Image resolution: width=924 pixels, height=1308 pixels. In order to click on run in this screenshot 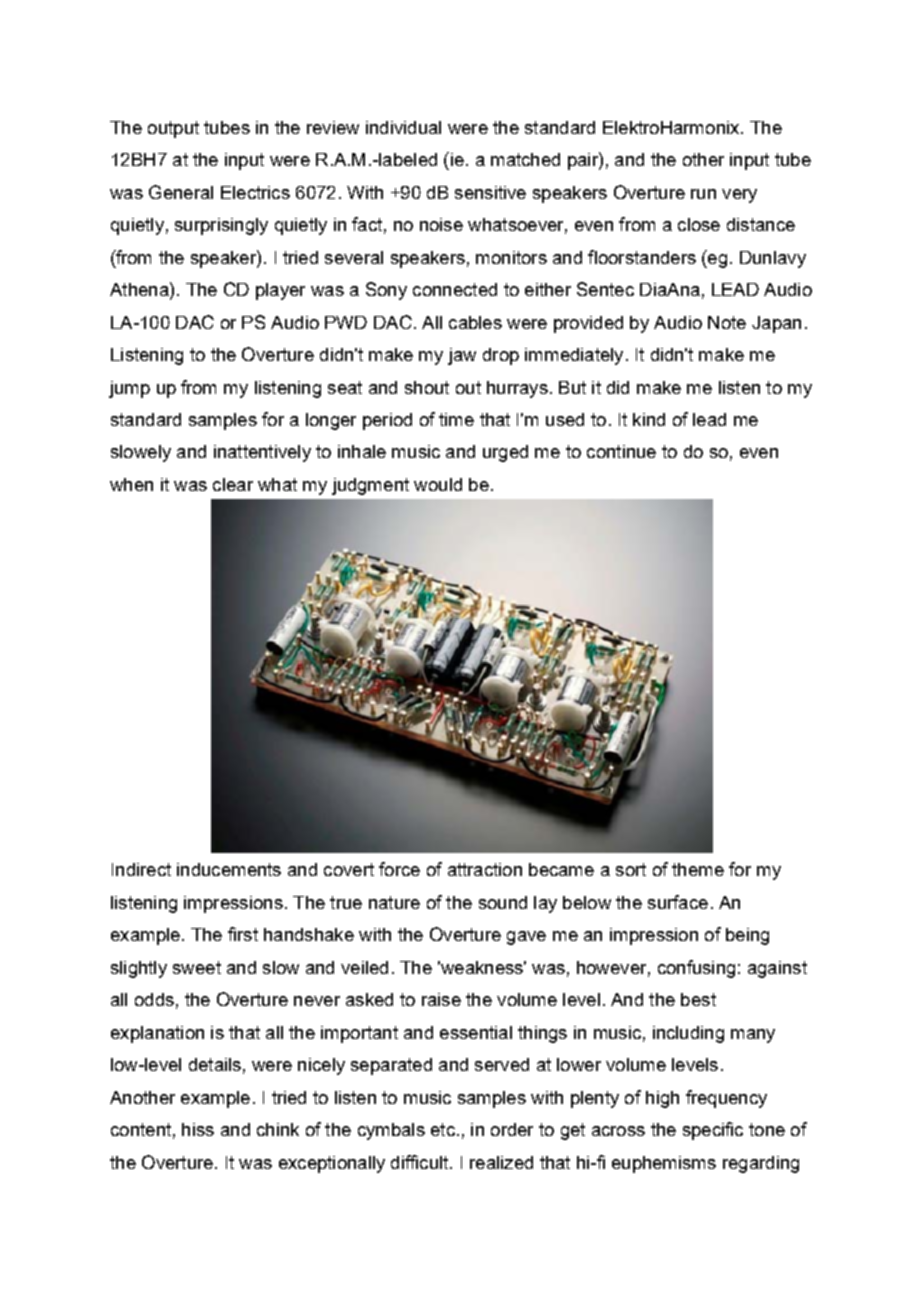, I will do `click(703, 194)`.
